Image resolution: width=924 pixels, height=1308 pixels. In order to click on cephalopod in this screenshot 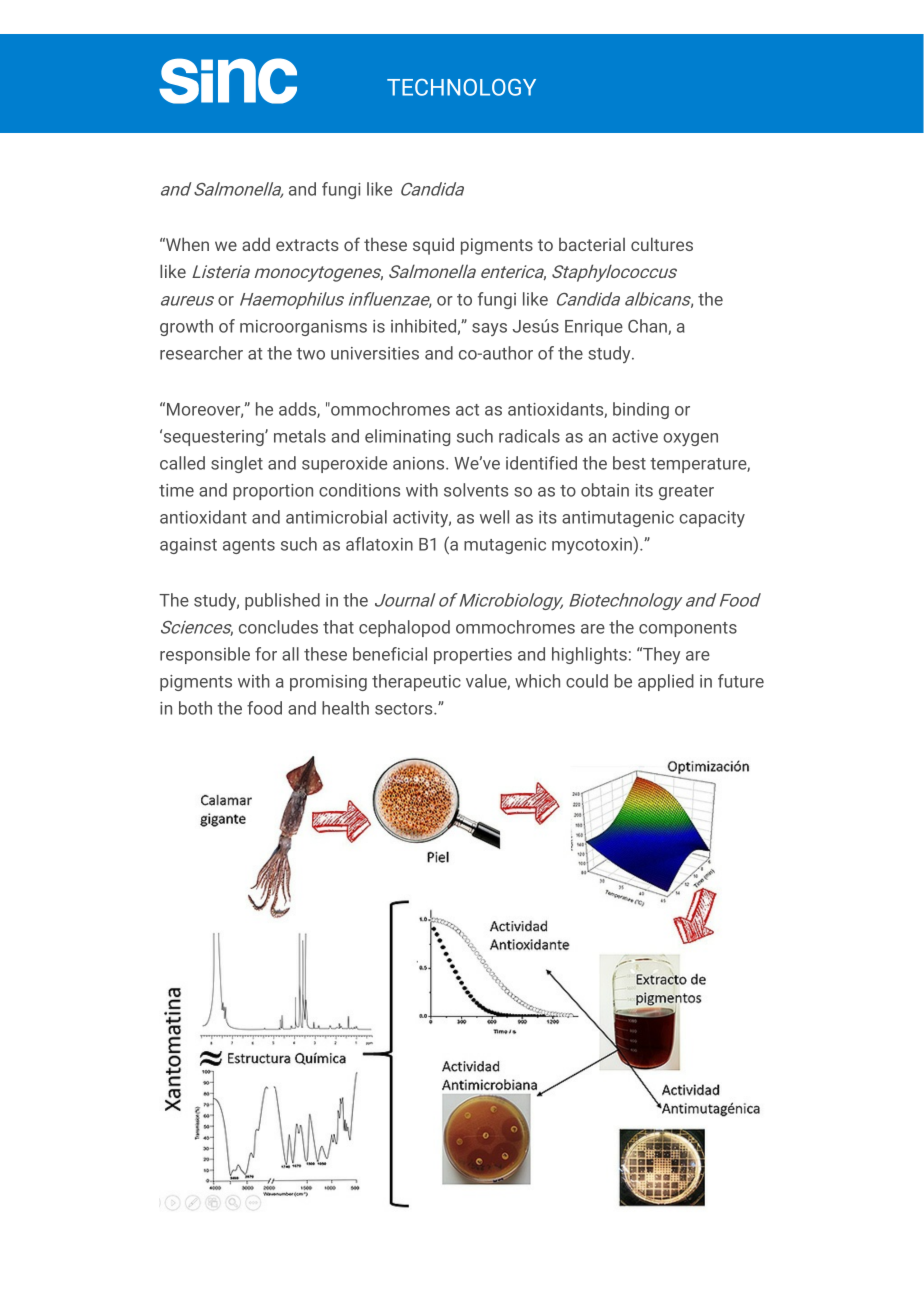, I will do `click(404, 628)`.
